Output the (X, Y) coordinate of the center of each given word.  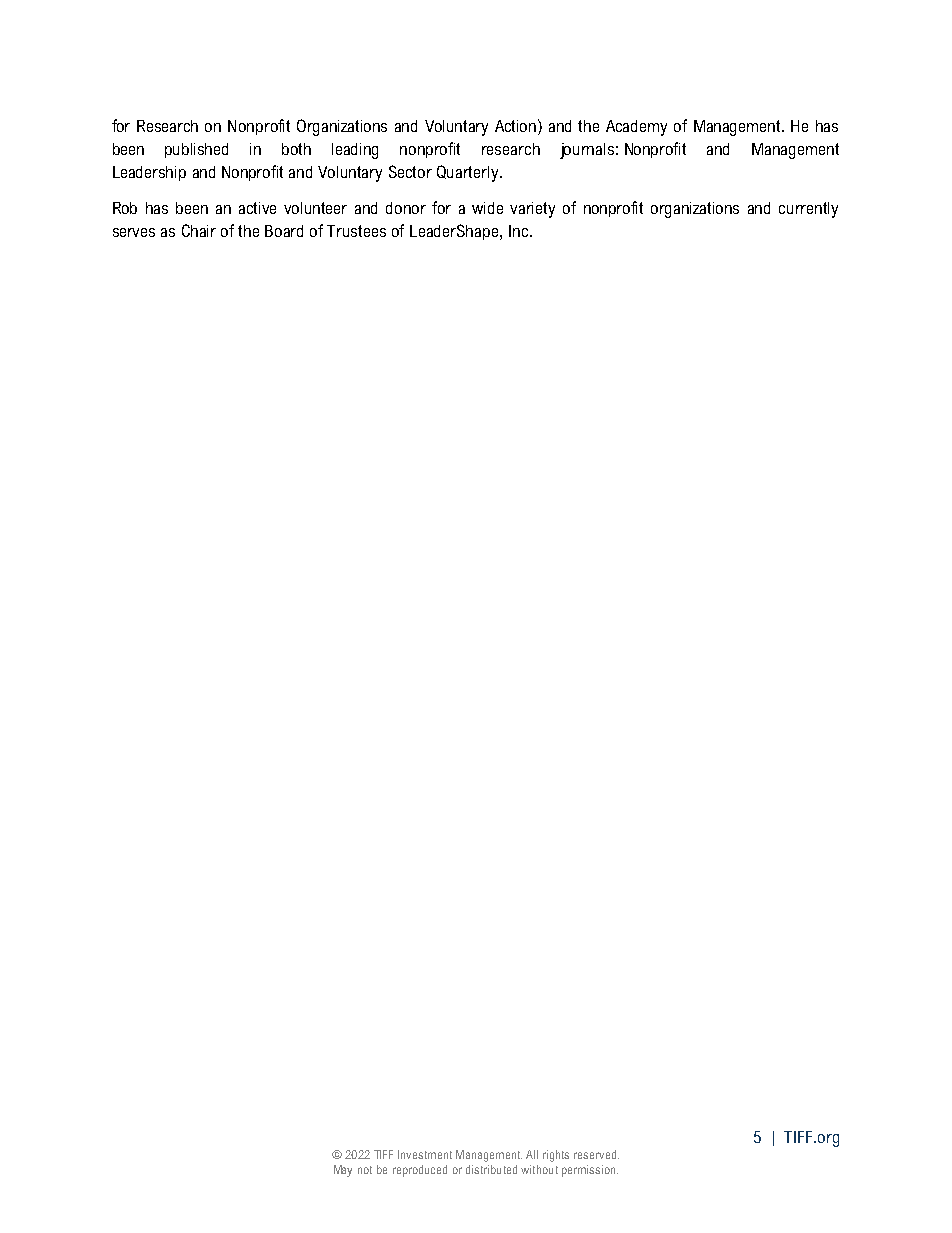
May (343, 1171)
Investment (425, 1154)
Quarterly (469, 173)
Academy (636, 128)
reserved (596, 1154)
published (196, 150)
